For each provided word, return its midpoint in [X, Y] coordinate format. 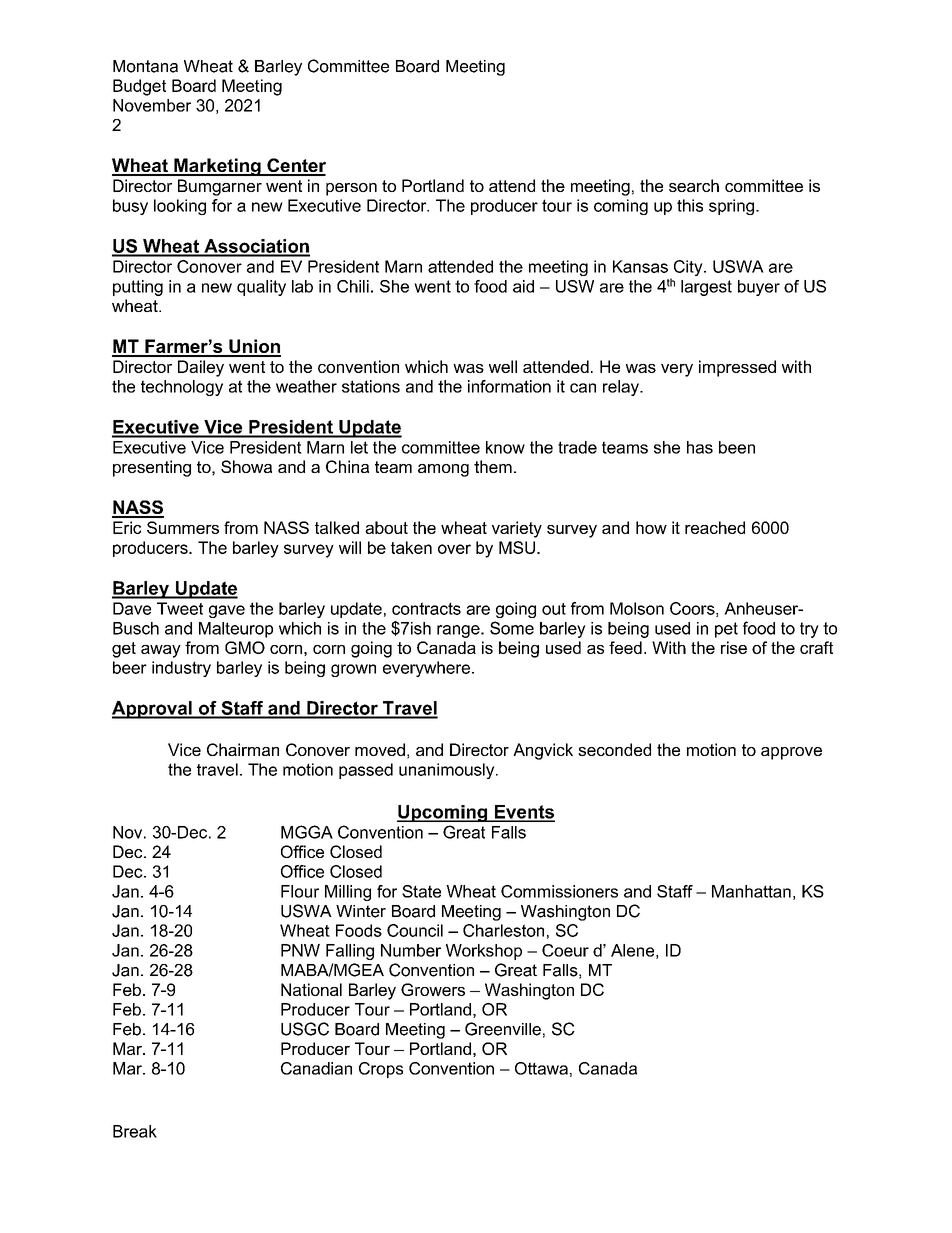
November [152, 105]
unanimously [448, 771]
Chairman [243, 749]
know [505, 447]
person [351, 189]
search [694, 185]
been [737, 447]
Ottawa [541, 1068]
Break [135, 1131]
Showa [246, 466]
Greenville [503, 1029]
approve [791, 753]
